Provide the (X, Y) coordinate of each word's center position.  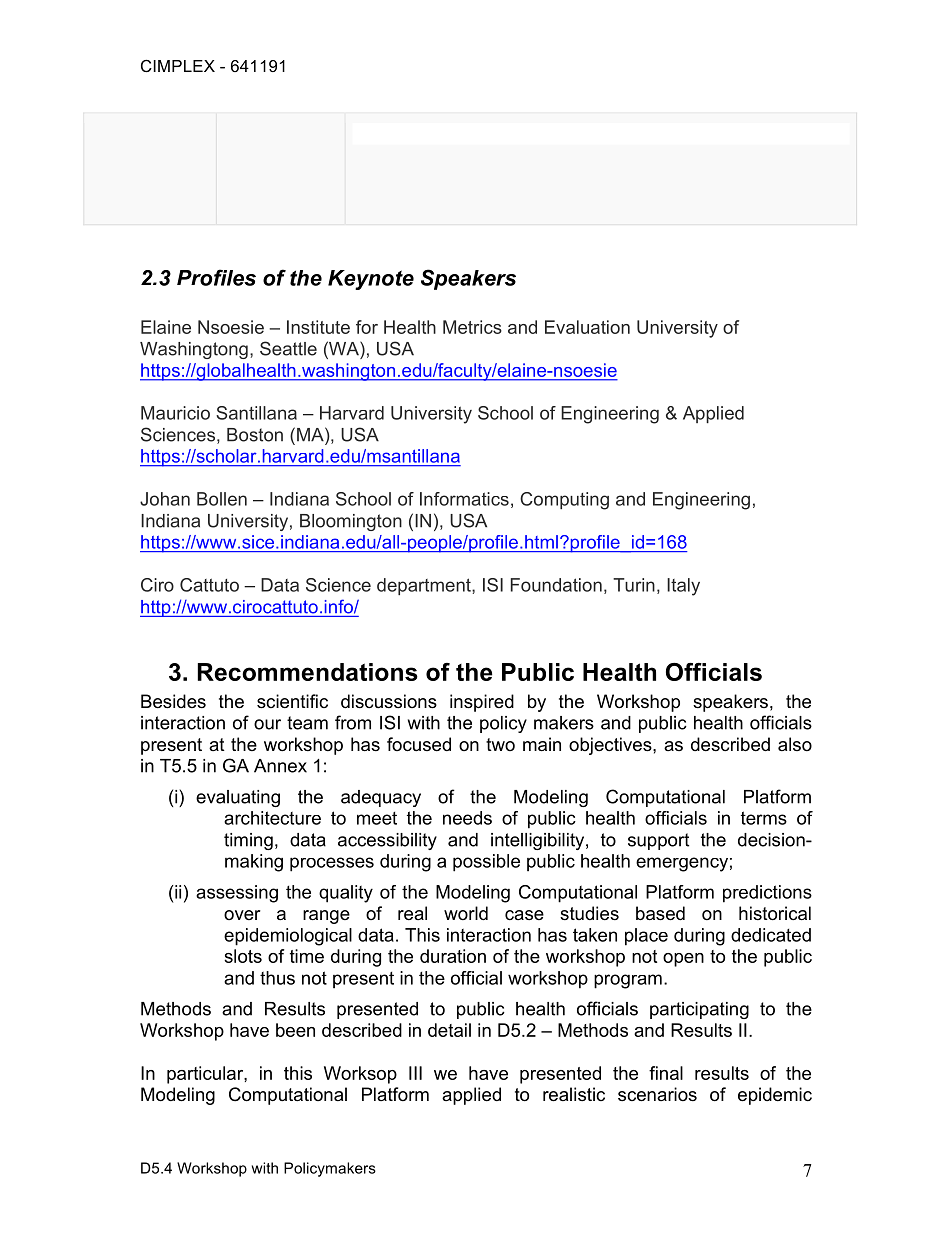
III (415, 1073)
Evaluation (587, 327)
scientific (292, 701)
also (795, 744)
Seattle (288, 348)
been (295, 1030)
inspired (482, 703)
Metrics (472, 327)
